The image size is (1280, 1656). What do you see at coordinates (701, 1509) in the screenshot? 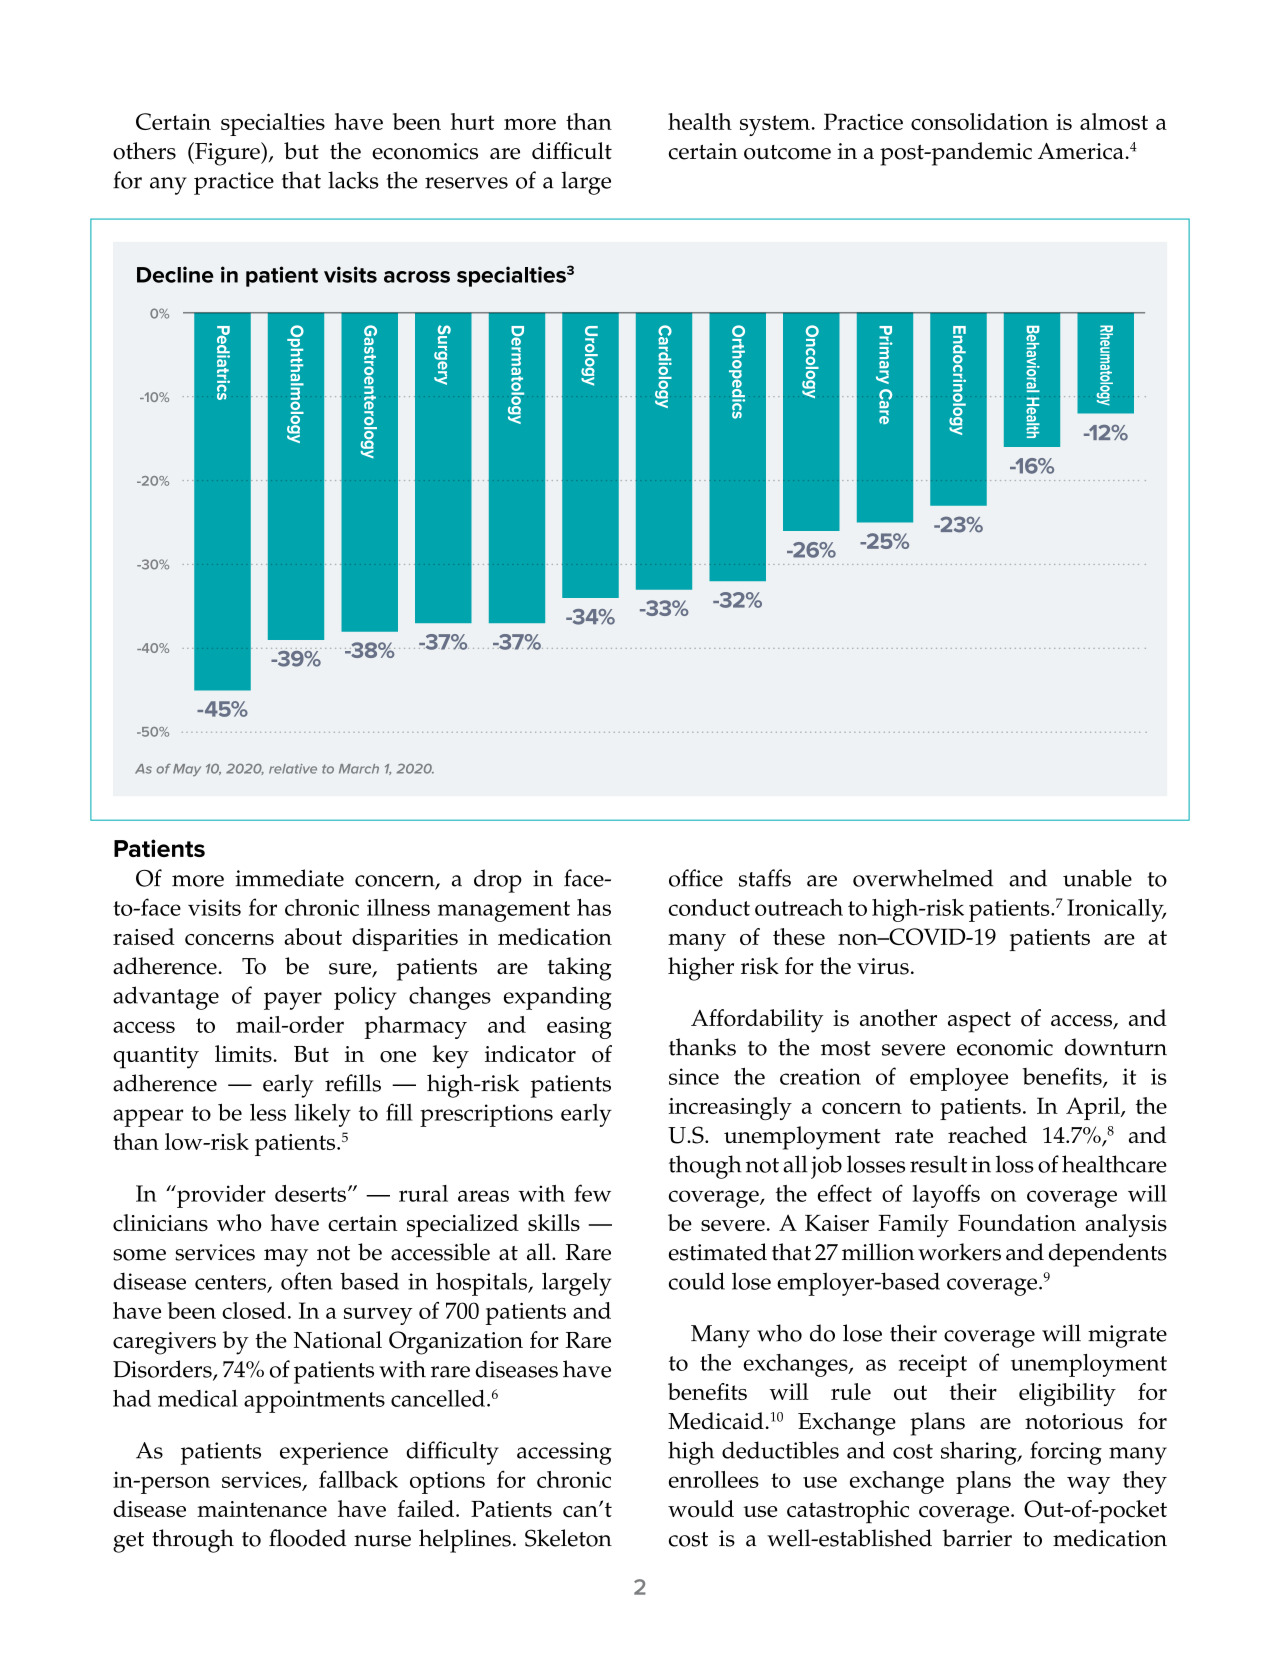
I see `would` at bounding box center [701, 1509].
